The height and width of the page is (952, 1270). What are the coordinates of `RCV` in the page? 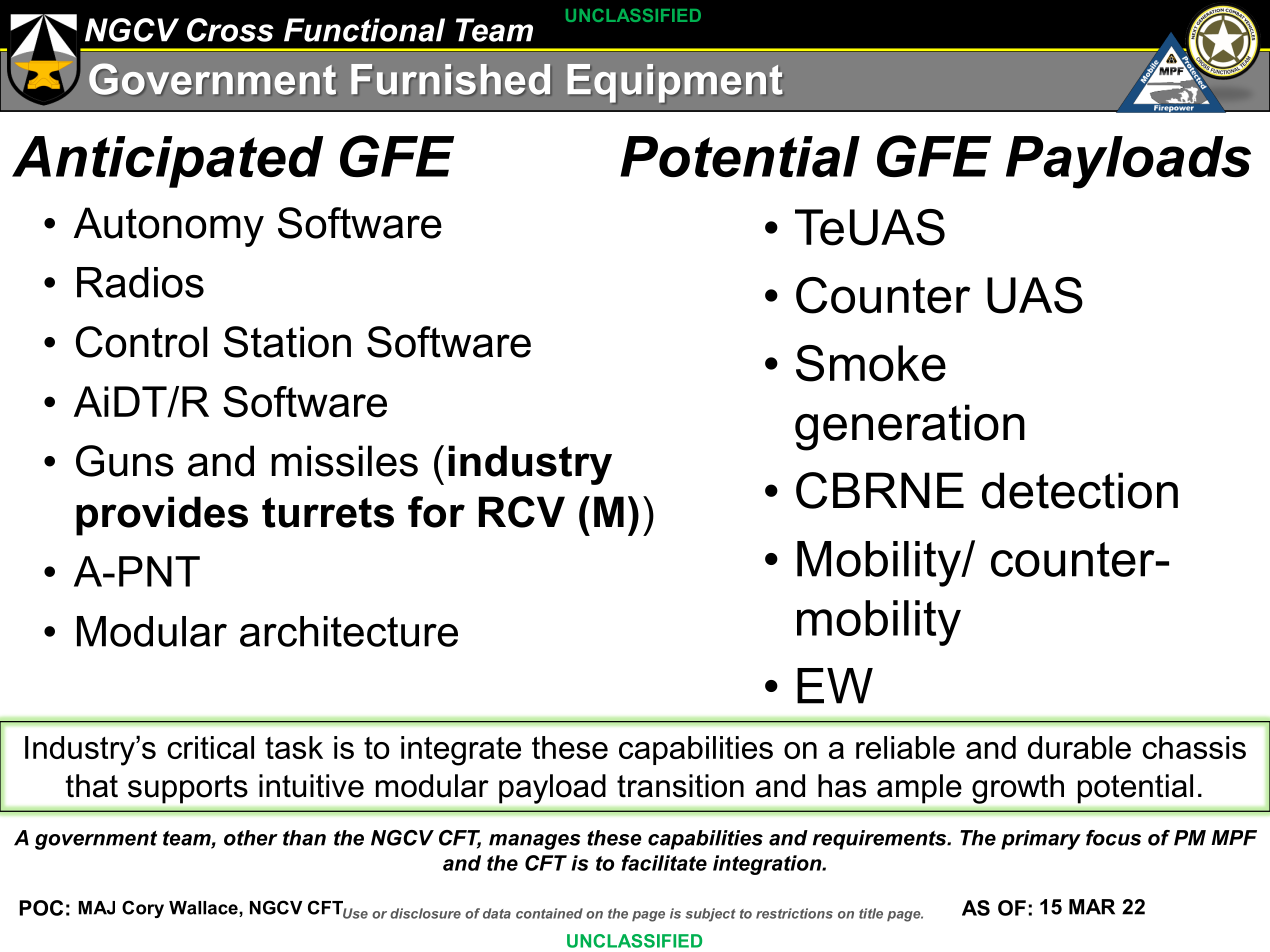 It's located at (522, 512).
